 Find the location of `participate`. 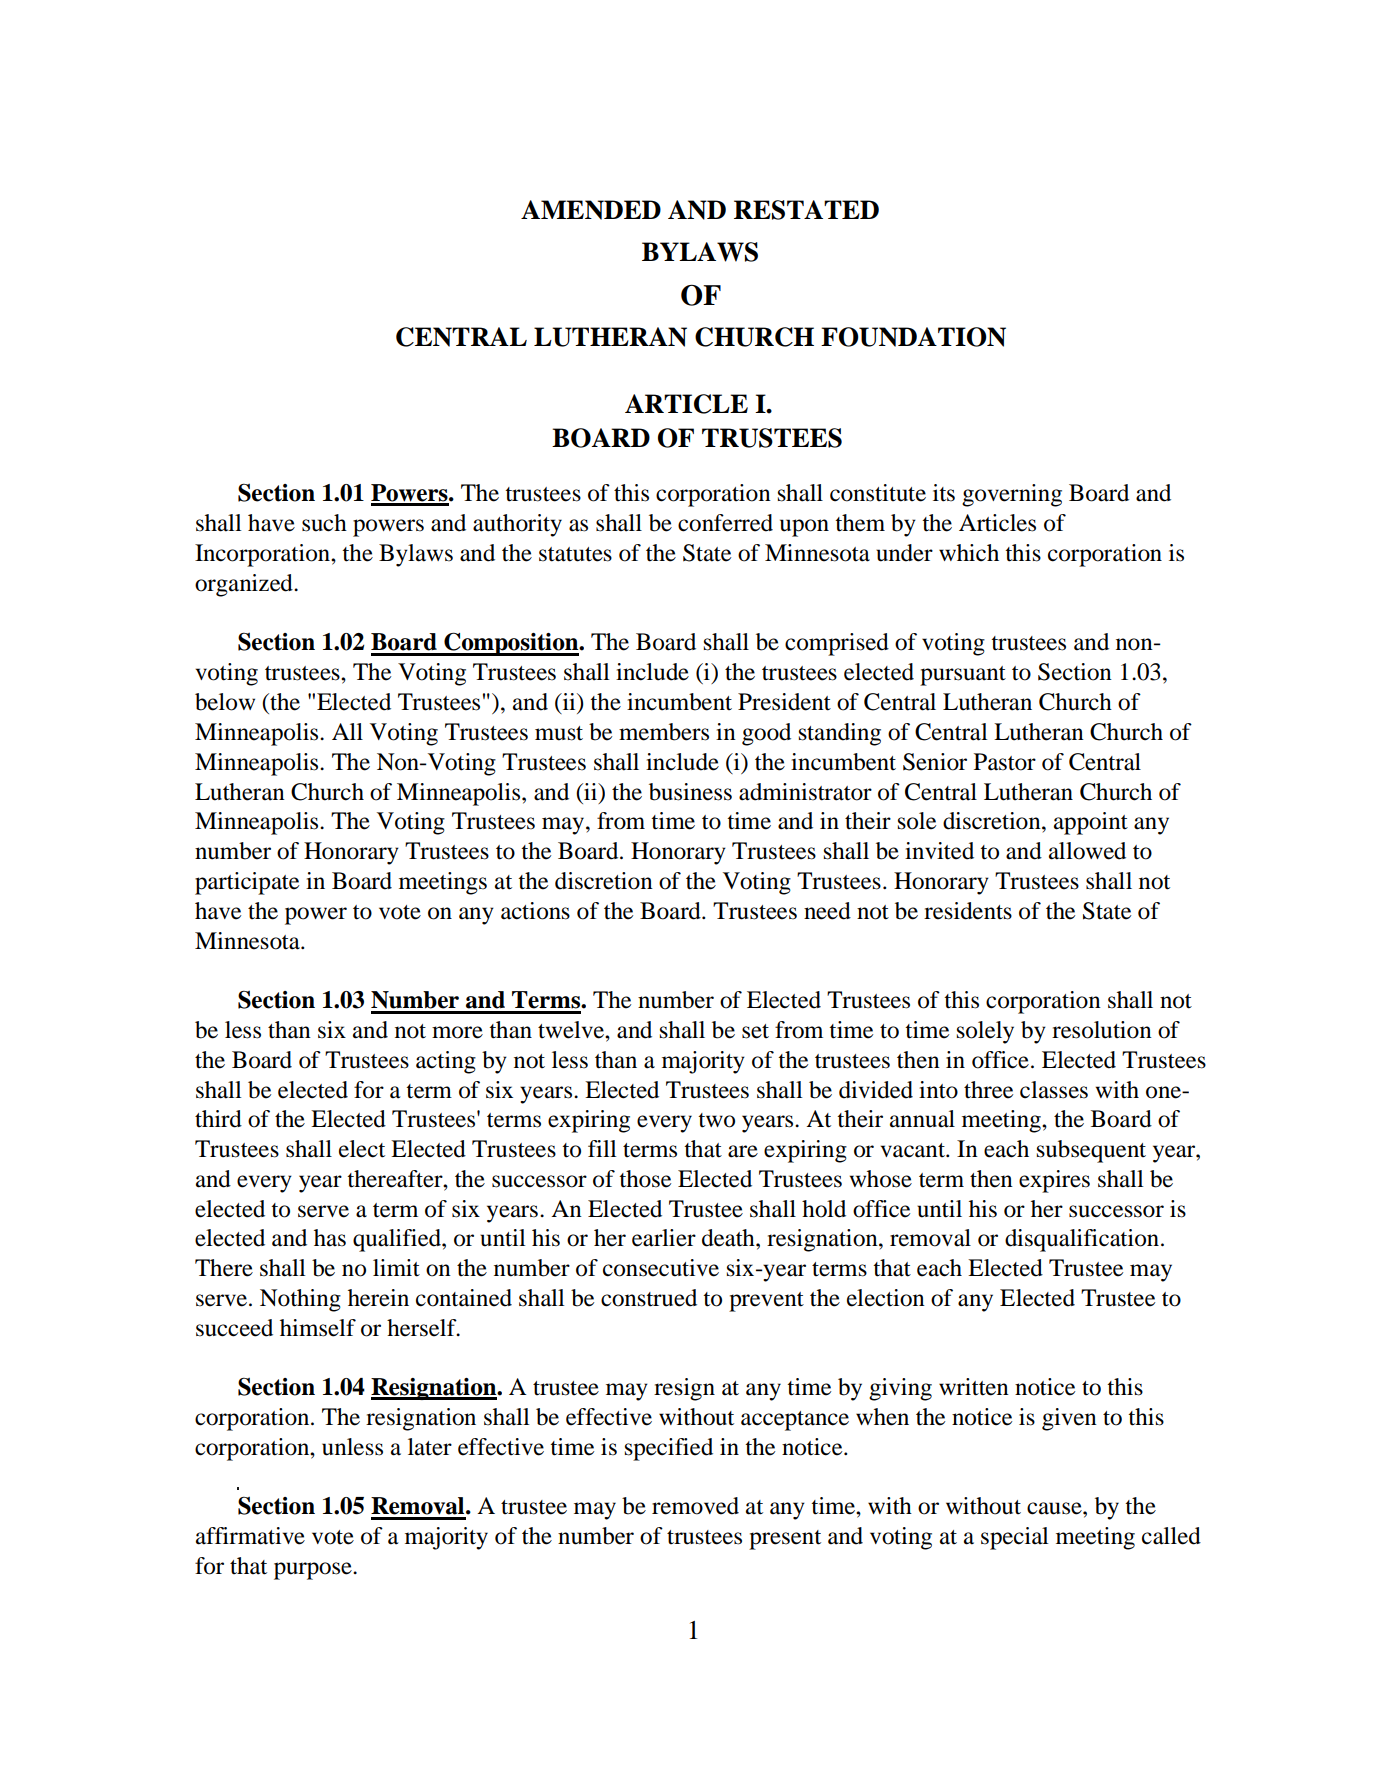

participate is located at coordinates (247, 883).
